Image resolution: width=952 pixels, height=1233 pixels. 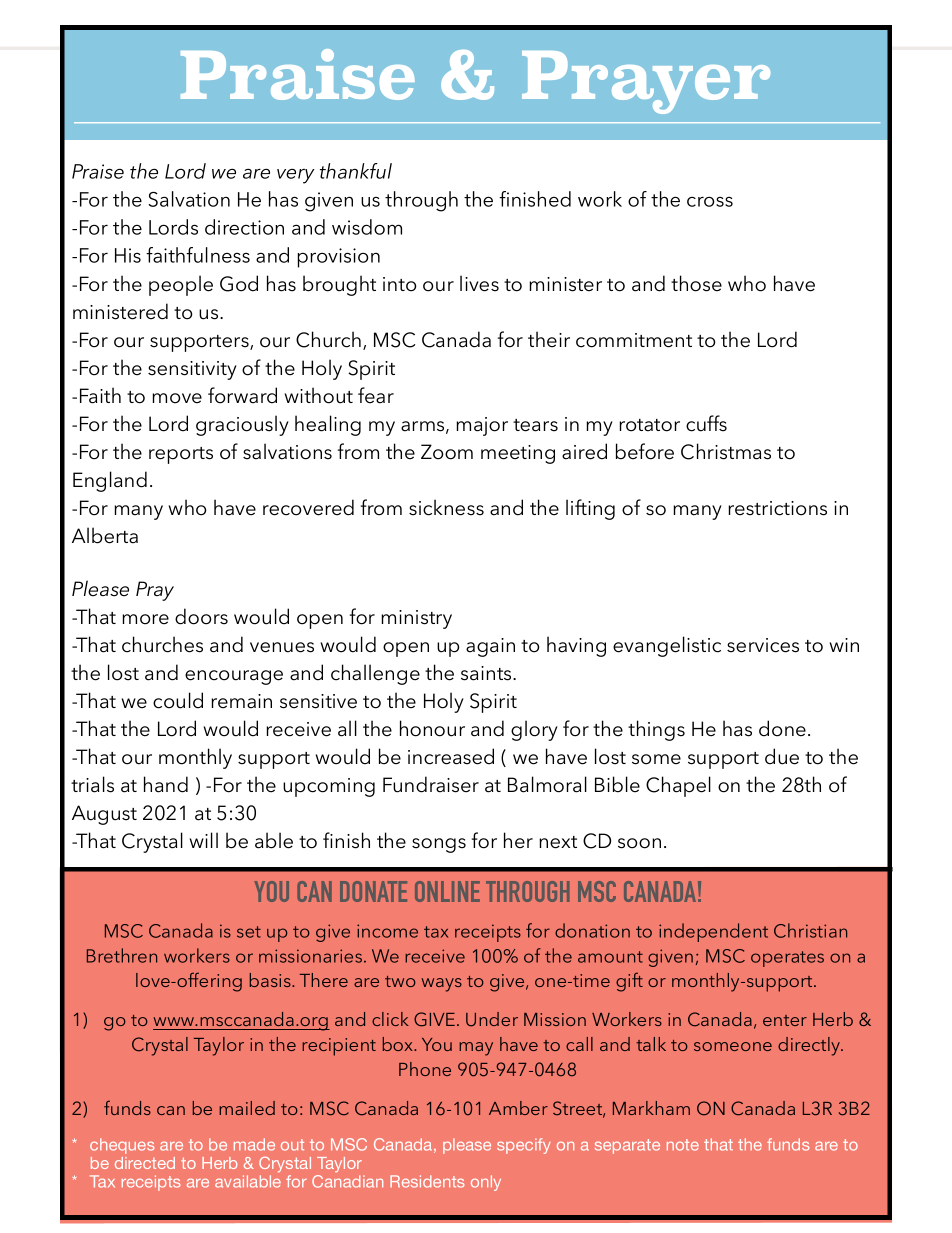 I want to click on restrictions, so click(x=777, y=508).
